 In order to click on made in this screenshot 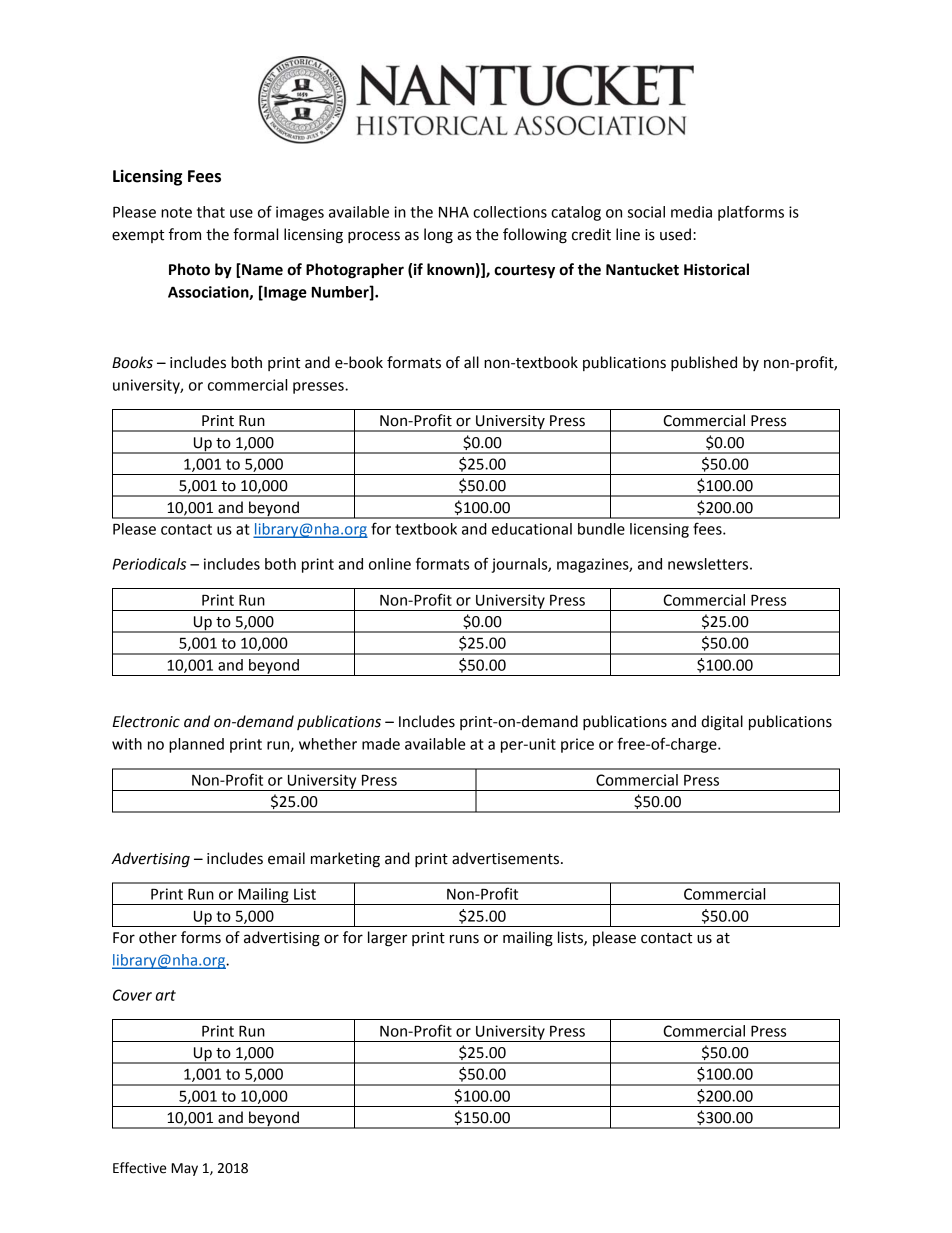, I will do `click(381, 744)`.
